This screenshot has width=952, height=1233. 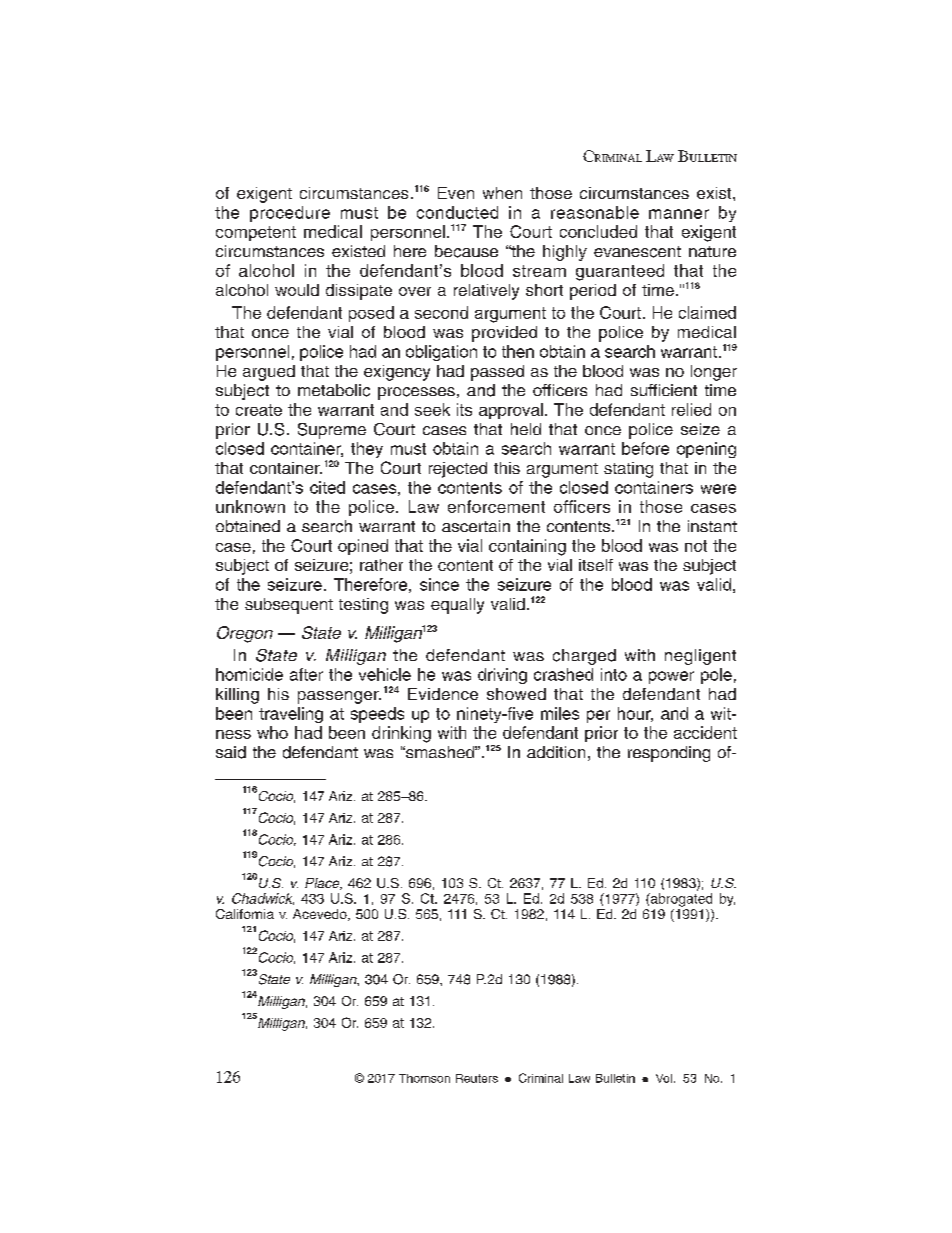 What do you see at coordinates (556, 752) in the screenshot?
I see `addition` at bounding box center [556, 752].
